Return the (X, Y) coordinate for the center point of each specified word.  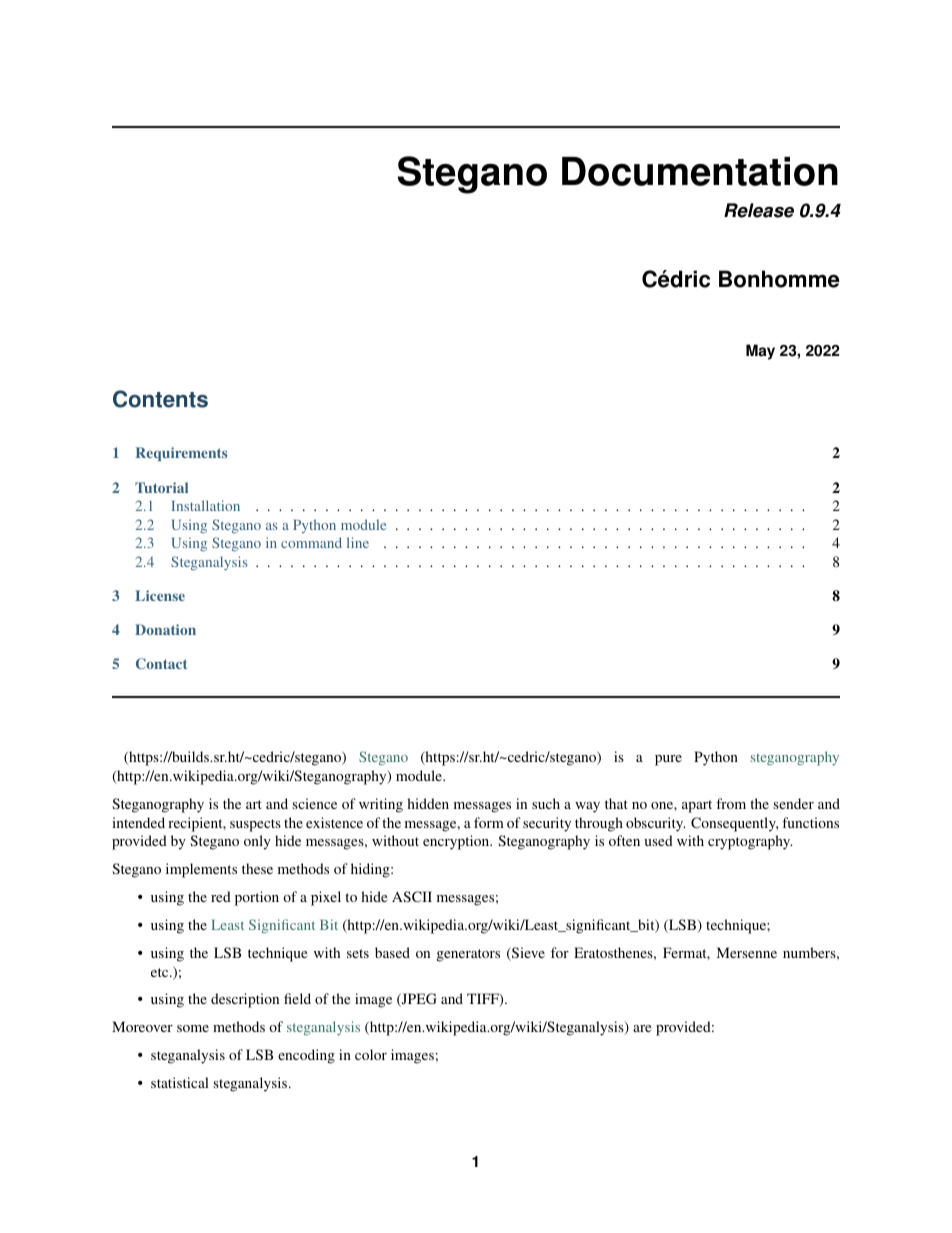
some (193, 1028)
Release (759, 210)
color (371, 1054)
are (642, 1028)
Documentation (700, 171)
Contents (160, 399)
